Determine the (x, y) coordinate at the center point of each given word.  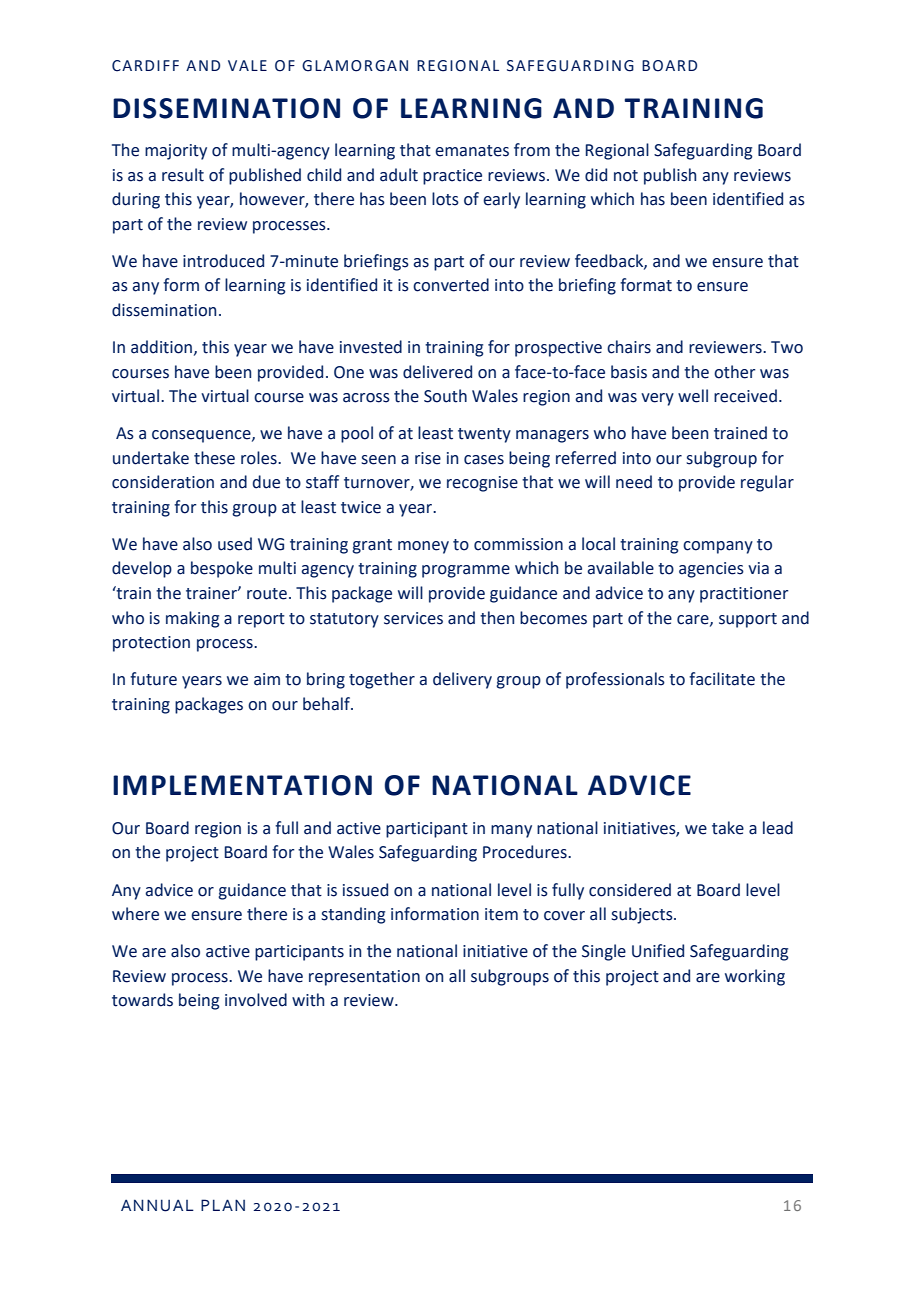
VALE (247, 65)
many (511, 831)
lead (778, 828)
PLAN (223, 1205)
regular (767, 483)
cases (484, 460)
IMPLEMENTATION (242, 785)
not (626, 176)
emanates (472, 151)
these (214, 458)
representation (364, 978)
